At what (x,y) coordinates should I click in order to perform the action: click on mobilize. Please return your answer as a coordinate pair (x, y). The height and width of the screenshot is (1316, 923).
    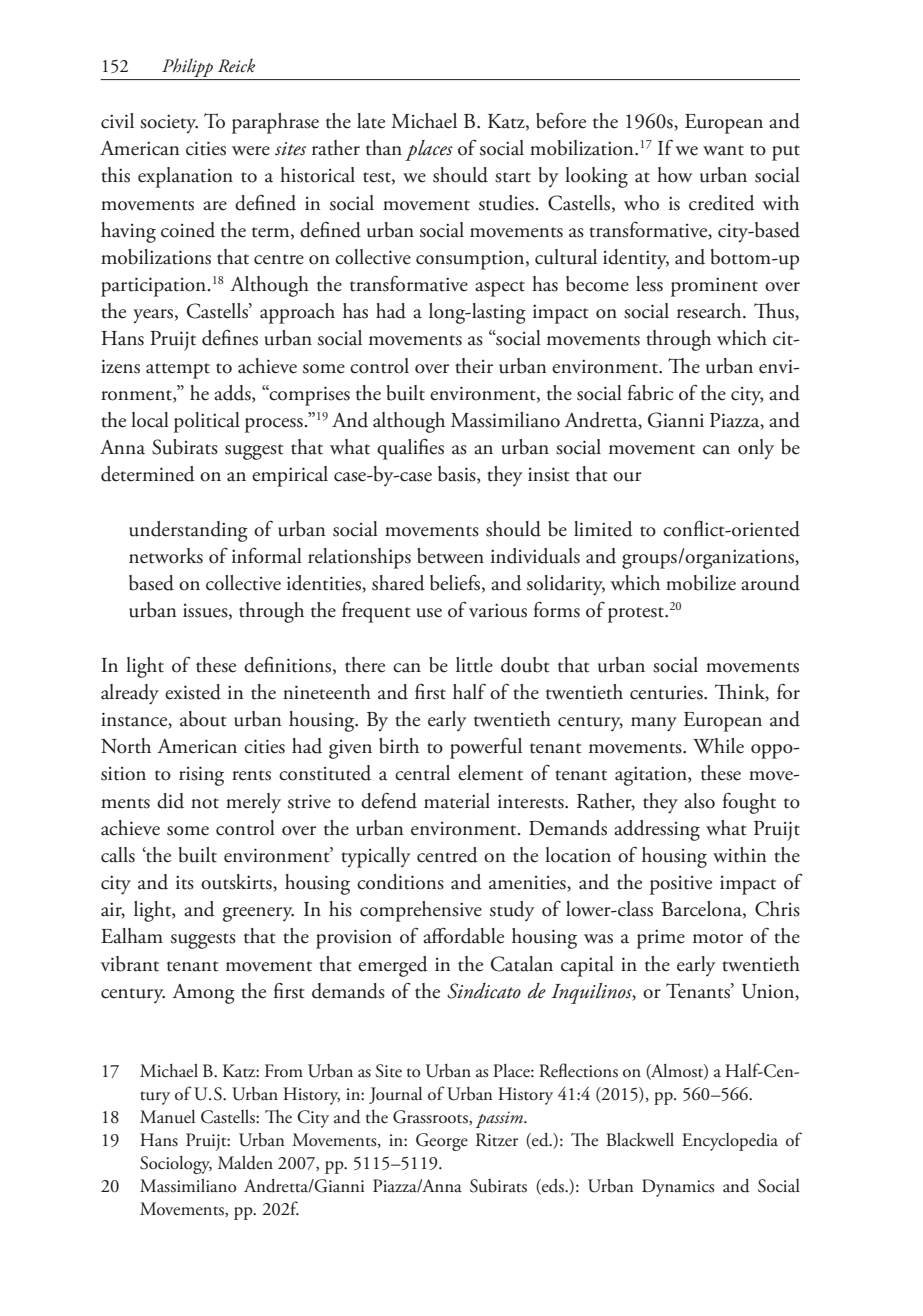
    Looking at the image, I should click on (701, 583).
